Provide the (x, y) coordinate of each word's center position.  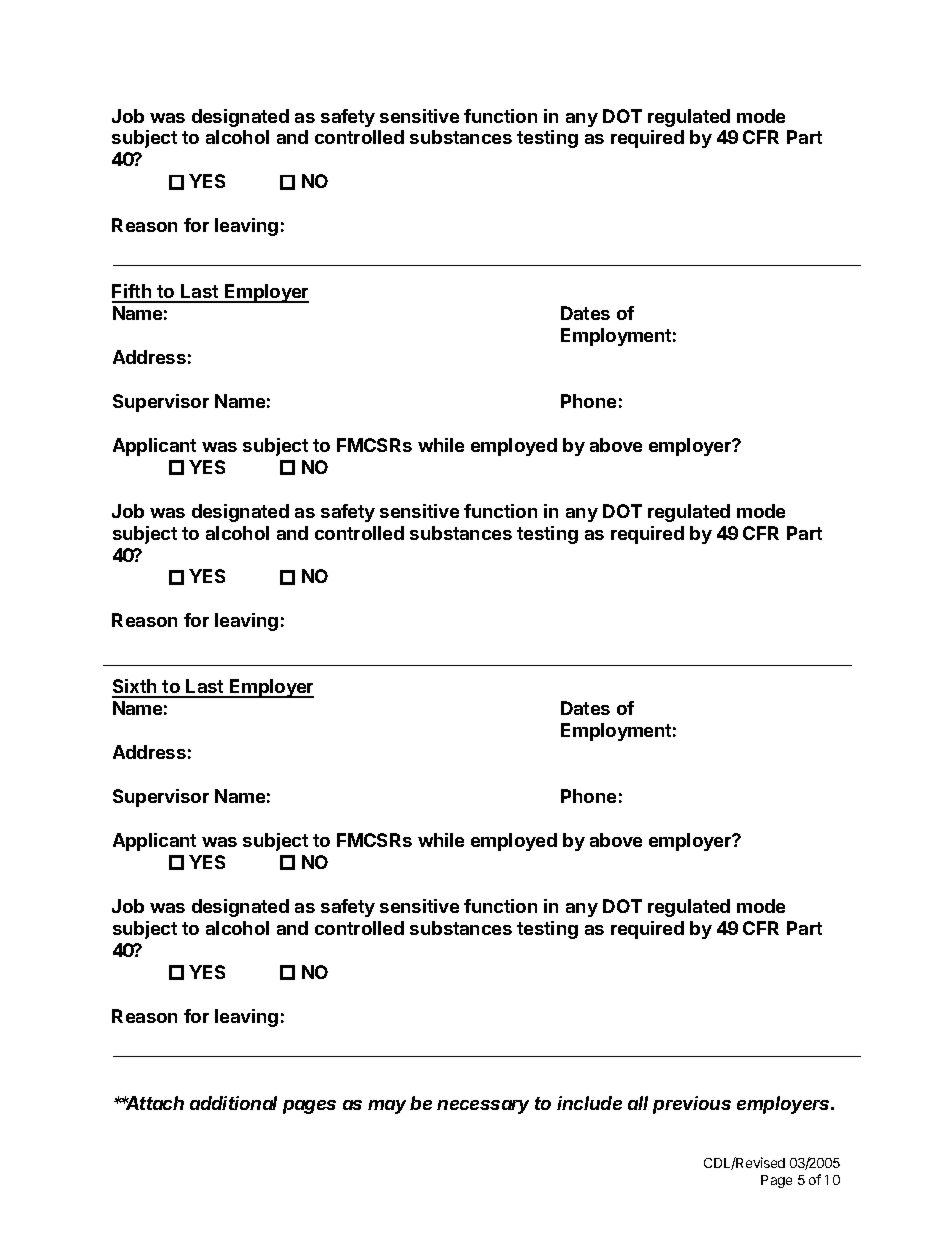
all (638, 1103)
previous (692, 1105)
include (589, 1103)
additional (233, 1103)
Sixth (135, 688)
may (387, 1107)
